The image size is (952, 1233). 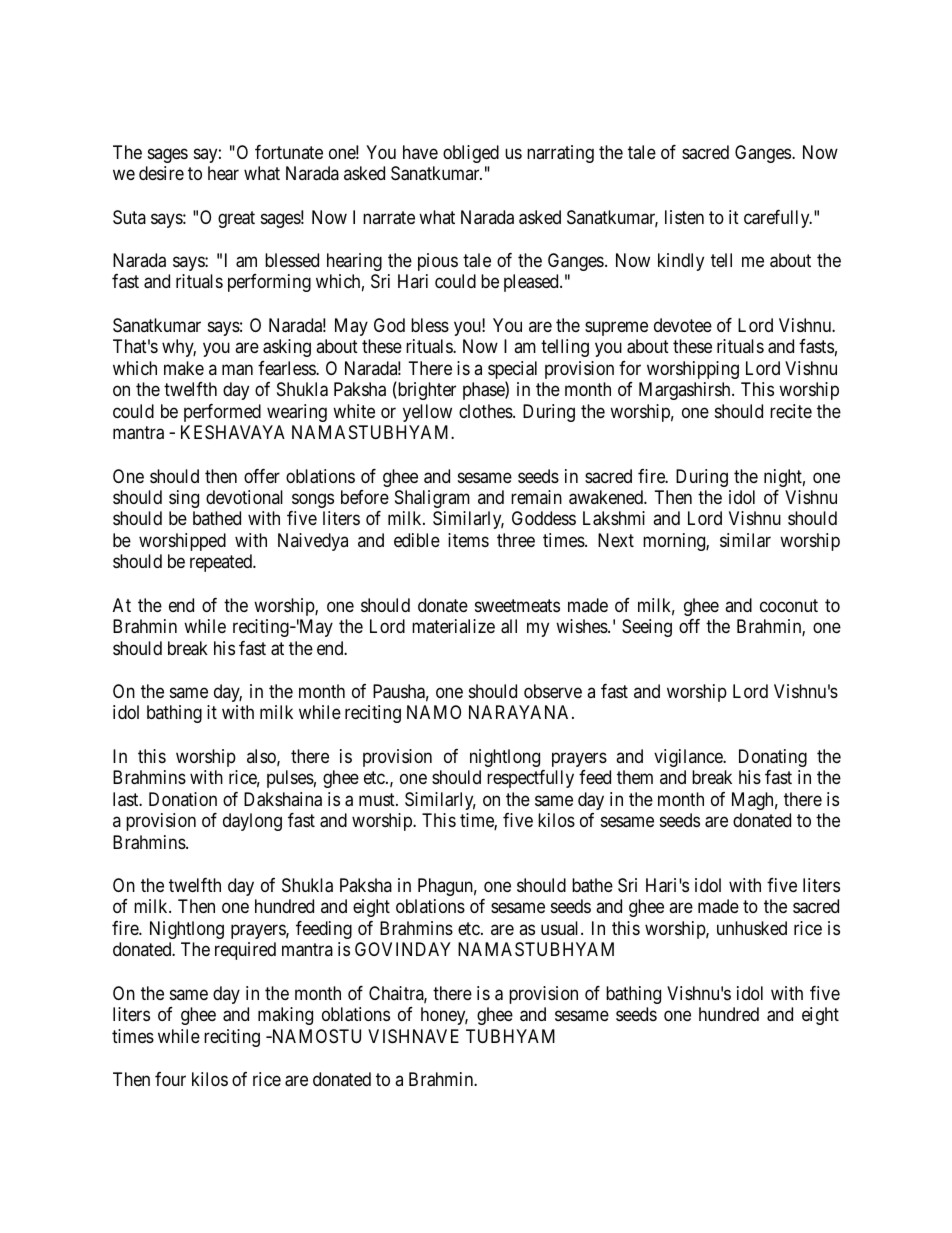 What do you see at coordinates (222, 563) in the screenshot?
I see `repeated` at bounding box center [222, 563].
